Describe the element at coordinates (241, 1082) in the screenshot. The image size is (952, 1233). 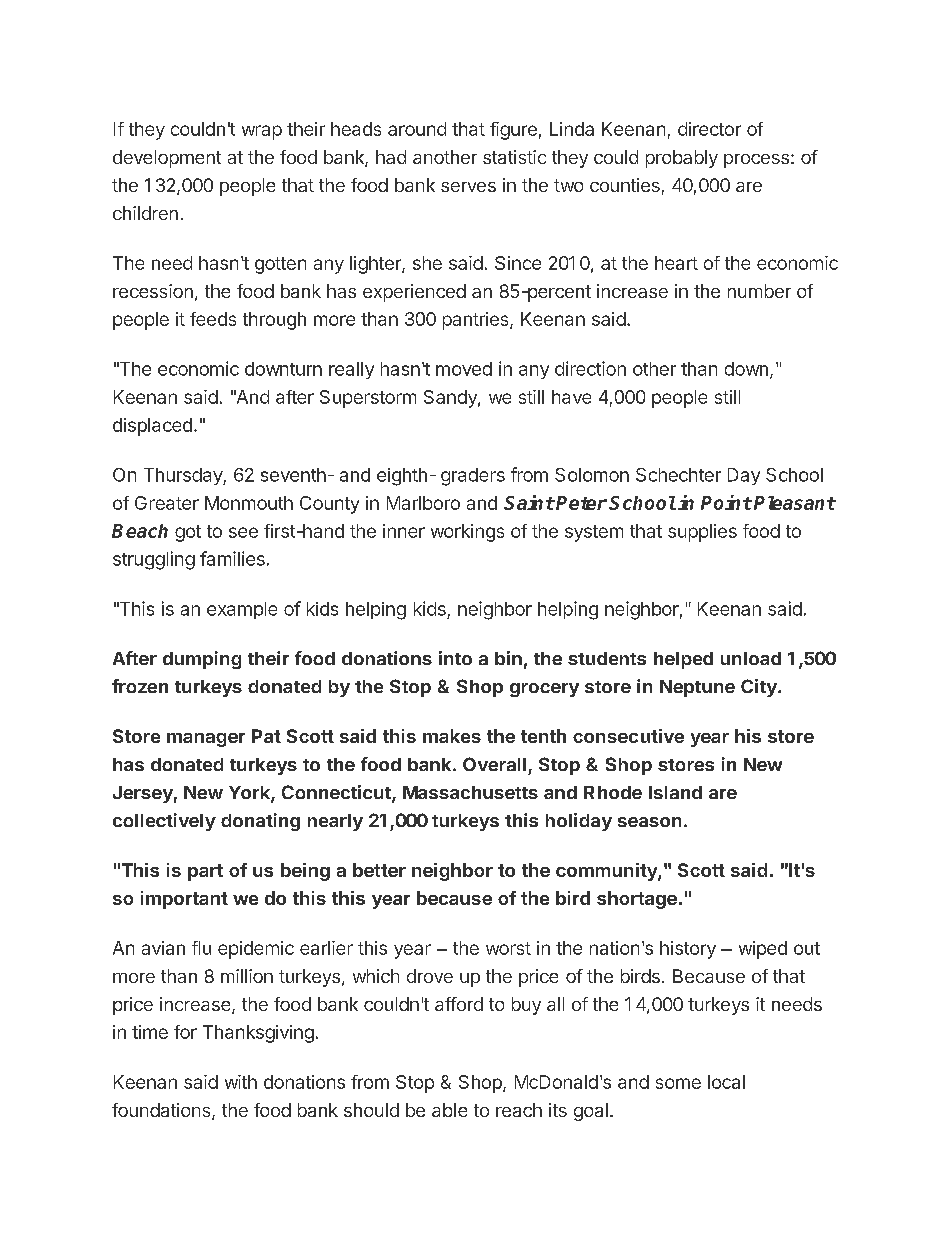
I see `with` at that location.
